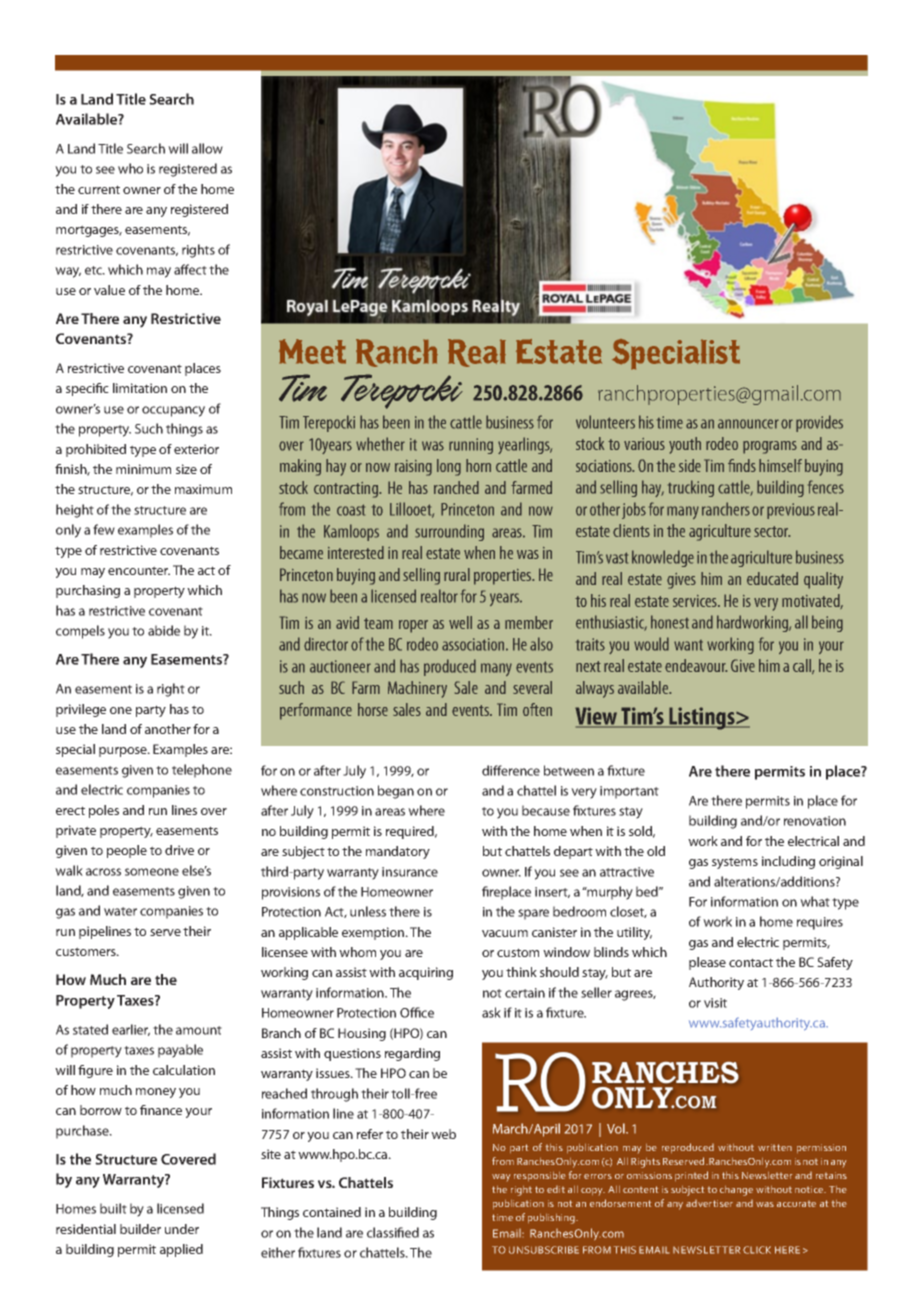  Describe the element at coordinates (772, 531) in the screenshot. I see `sector` at that location.
